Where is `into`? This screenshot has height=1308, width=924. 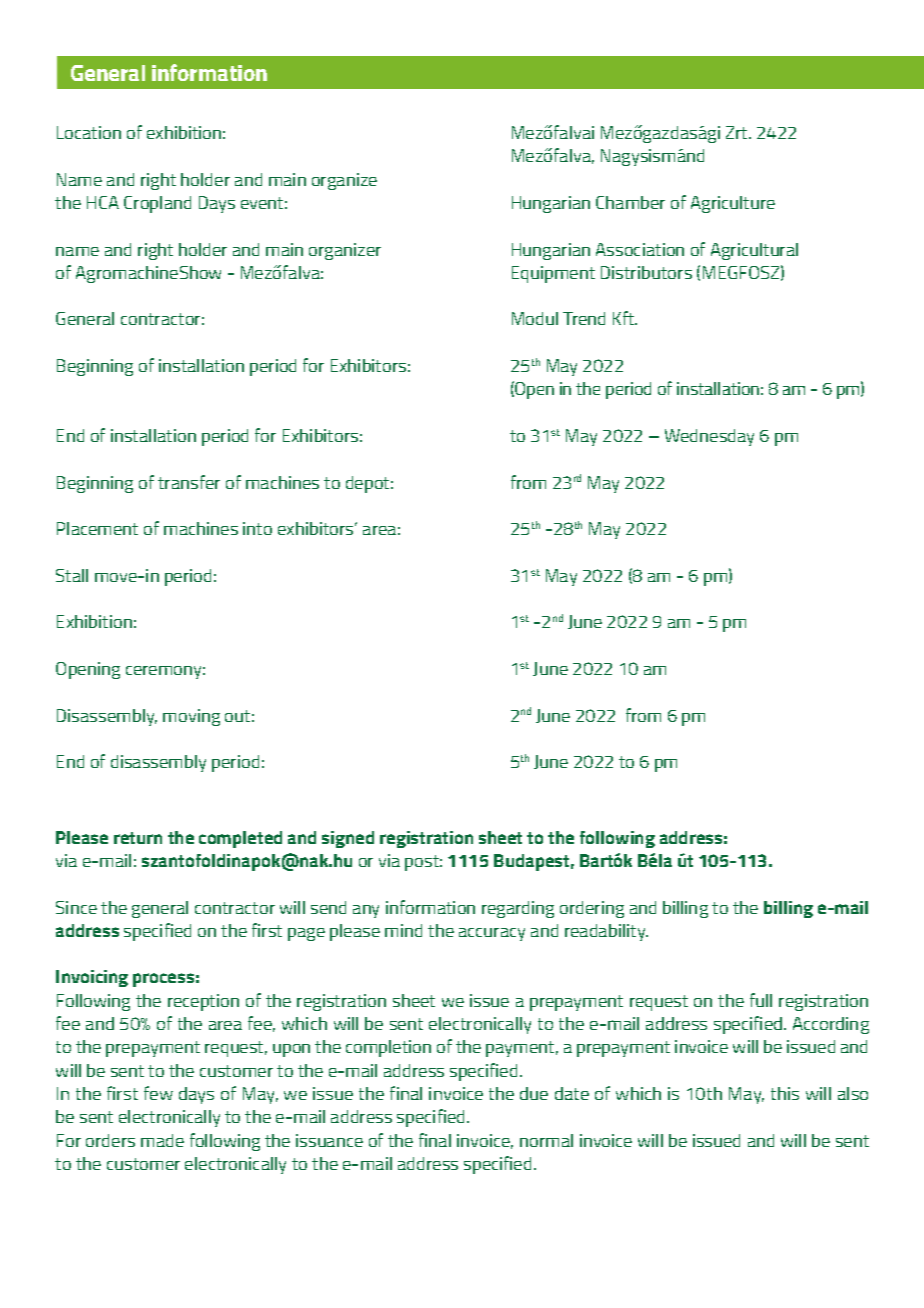
into is located at coordinates (257, 528).
